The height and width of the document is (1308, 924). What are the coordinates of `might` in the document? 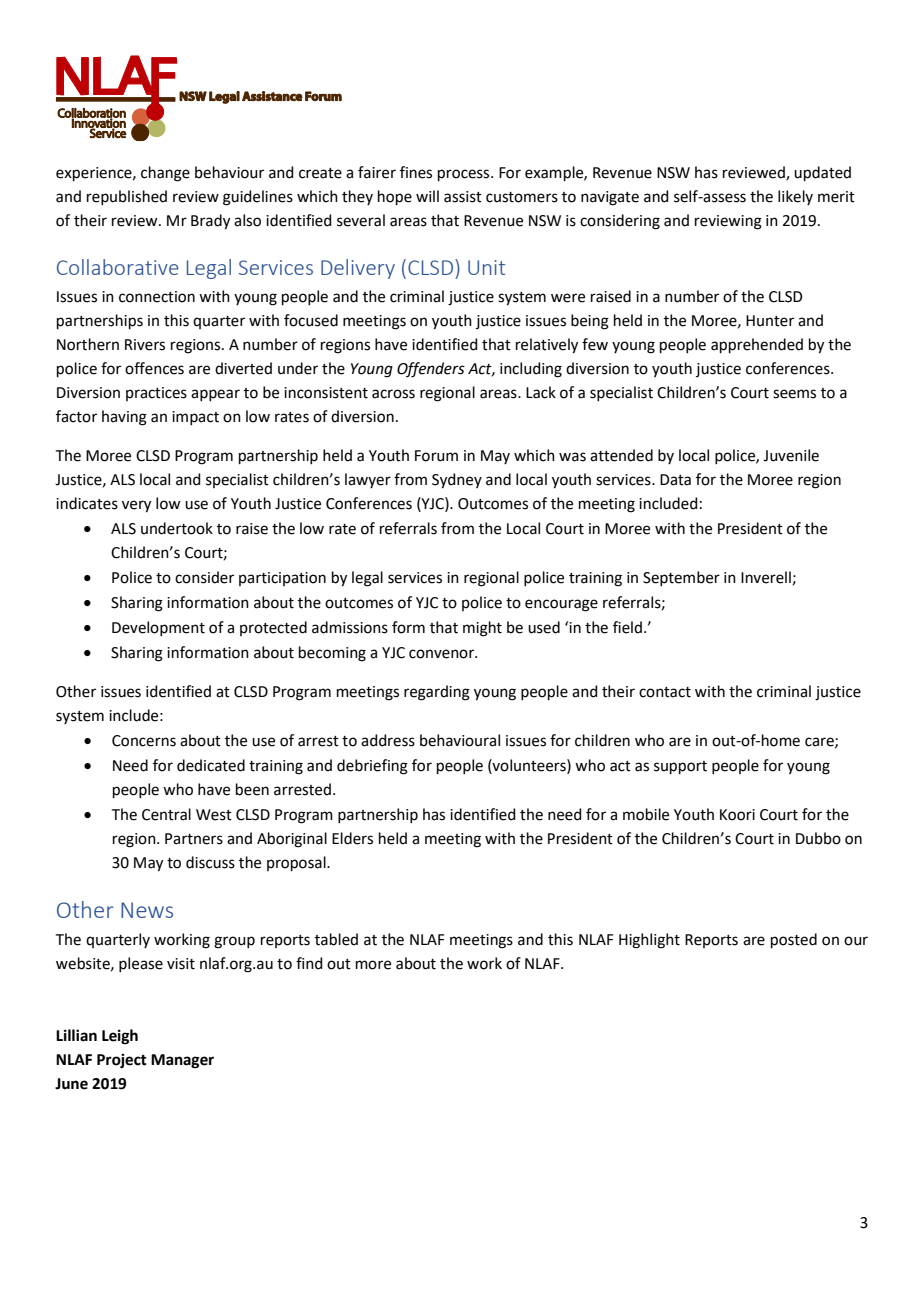 It's located at (482, 629).
